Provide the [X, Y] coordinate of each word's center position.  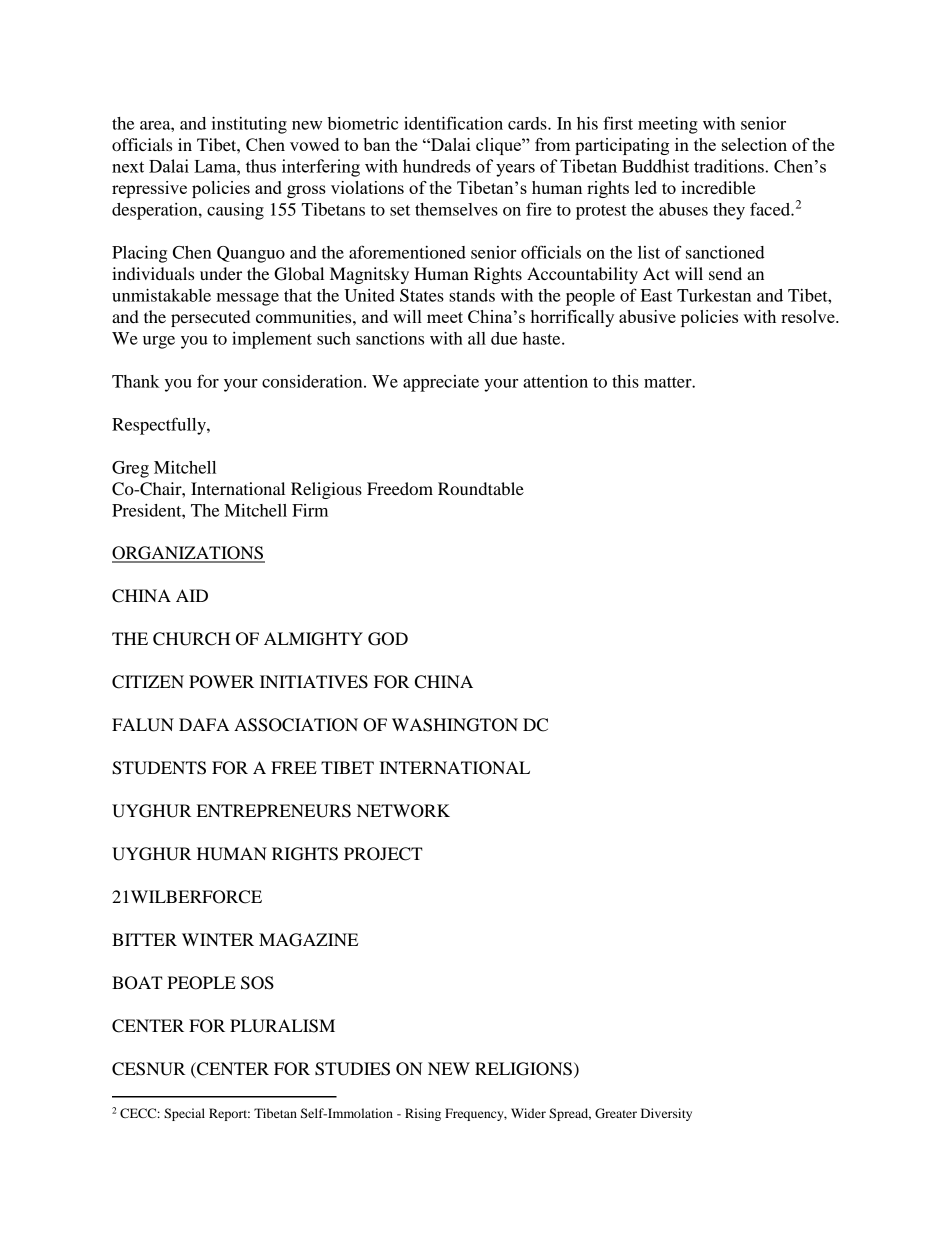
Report [229, 1114]
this [625, 381]
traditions [729, 166]
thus [261, 166]
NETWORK [403, 811]
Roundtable [481, 488]
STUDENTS [159, 768]
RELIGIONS [523, 1069]
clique [499, 146]
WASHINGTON [455, 725]
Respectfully [160, 426]
